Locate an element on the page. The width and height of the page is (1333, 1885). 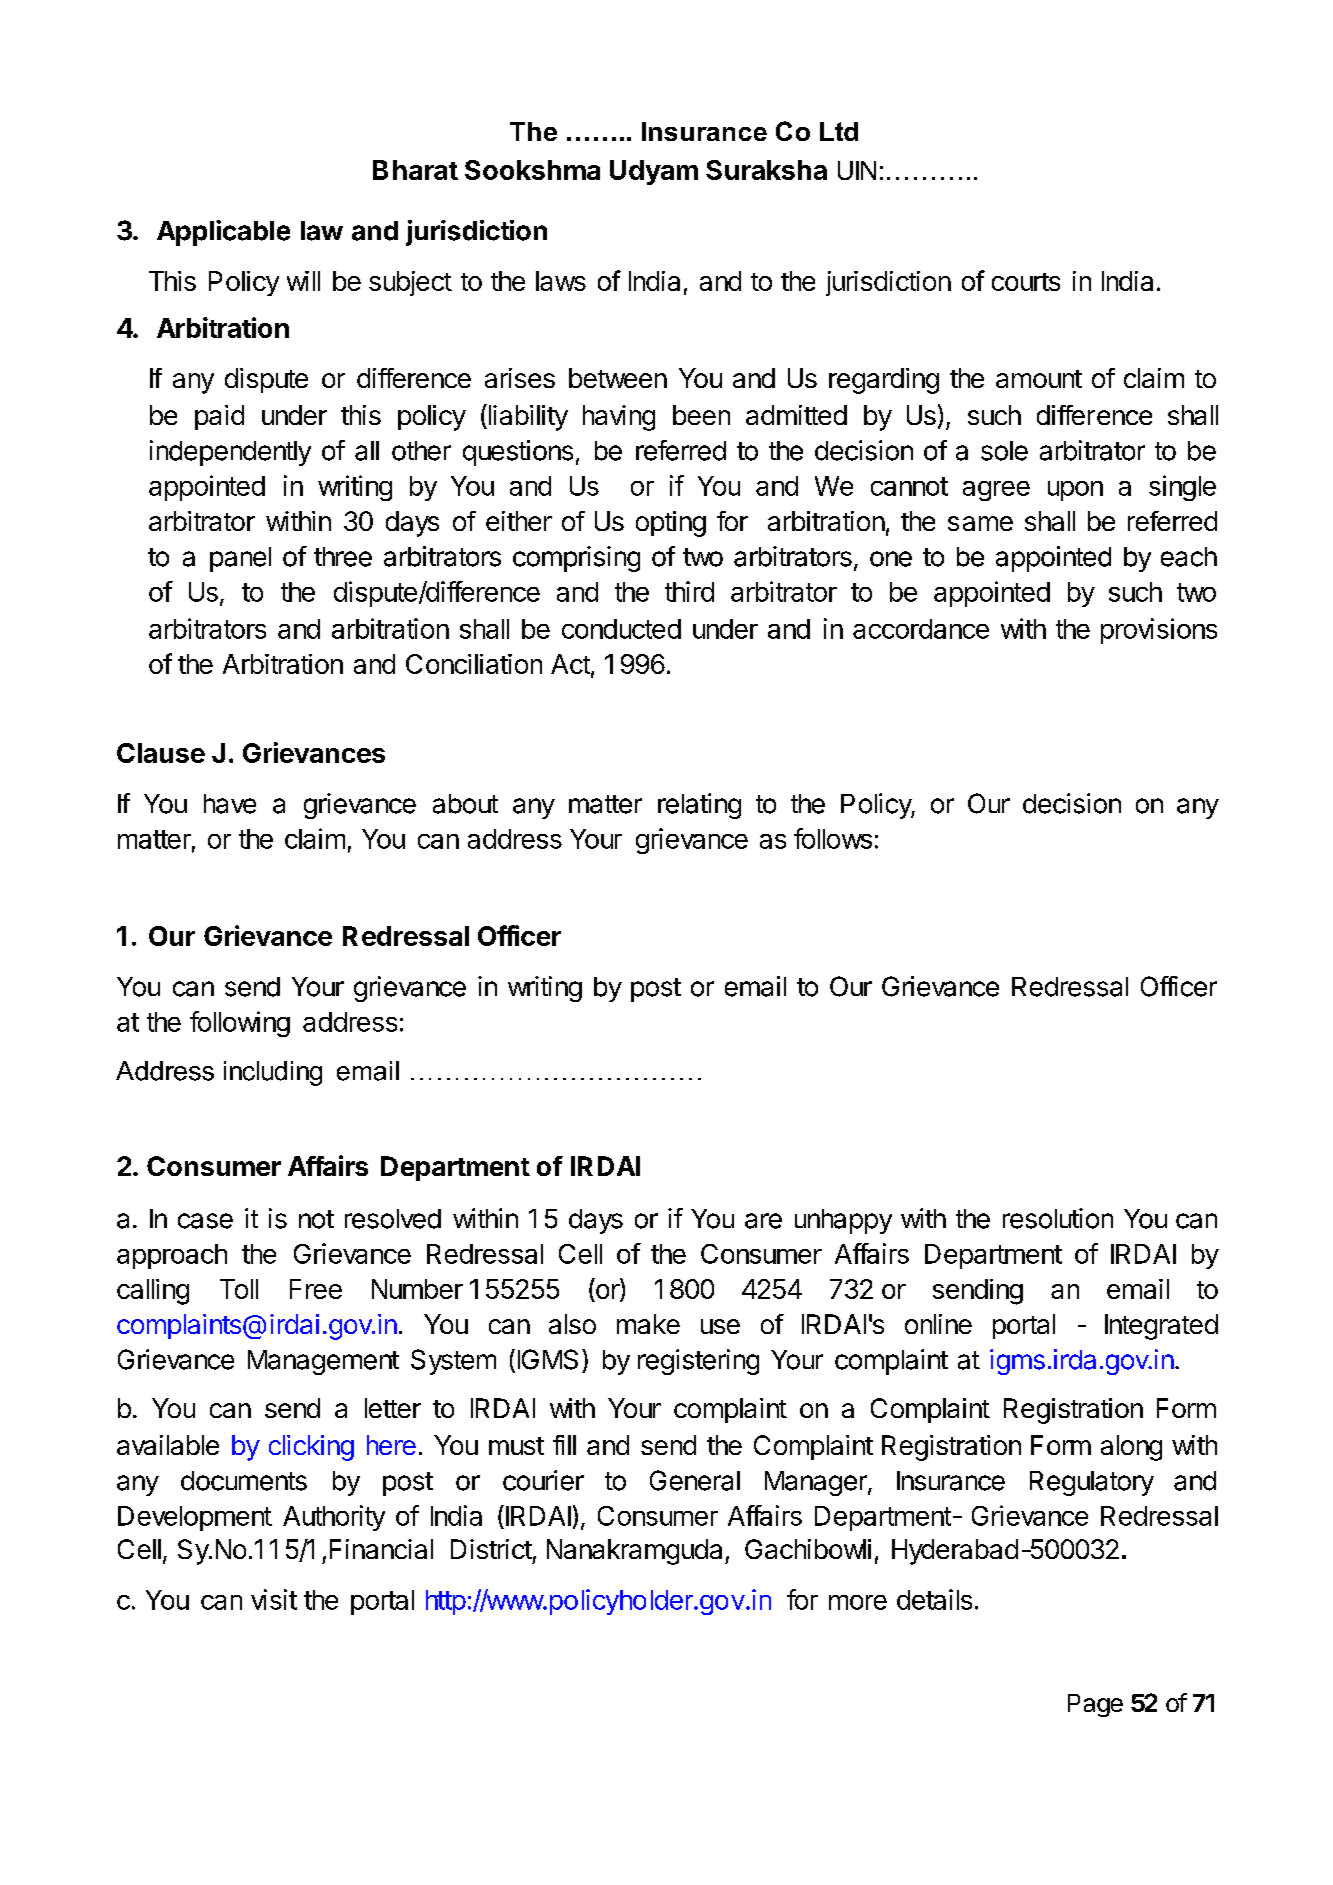
laws is located at coordinates (561, 281).
